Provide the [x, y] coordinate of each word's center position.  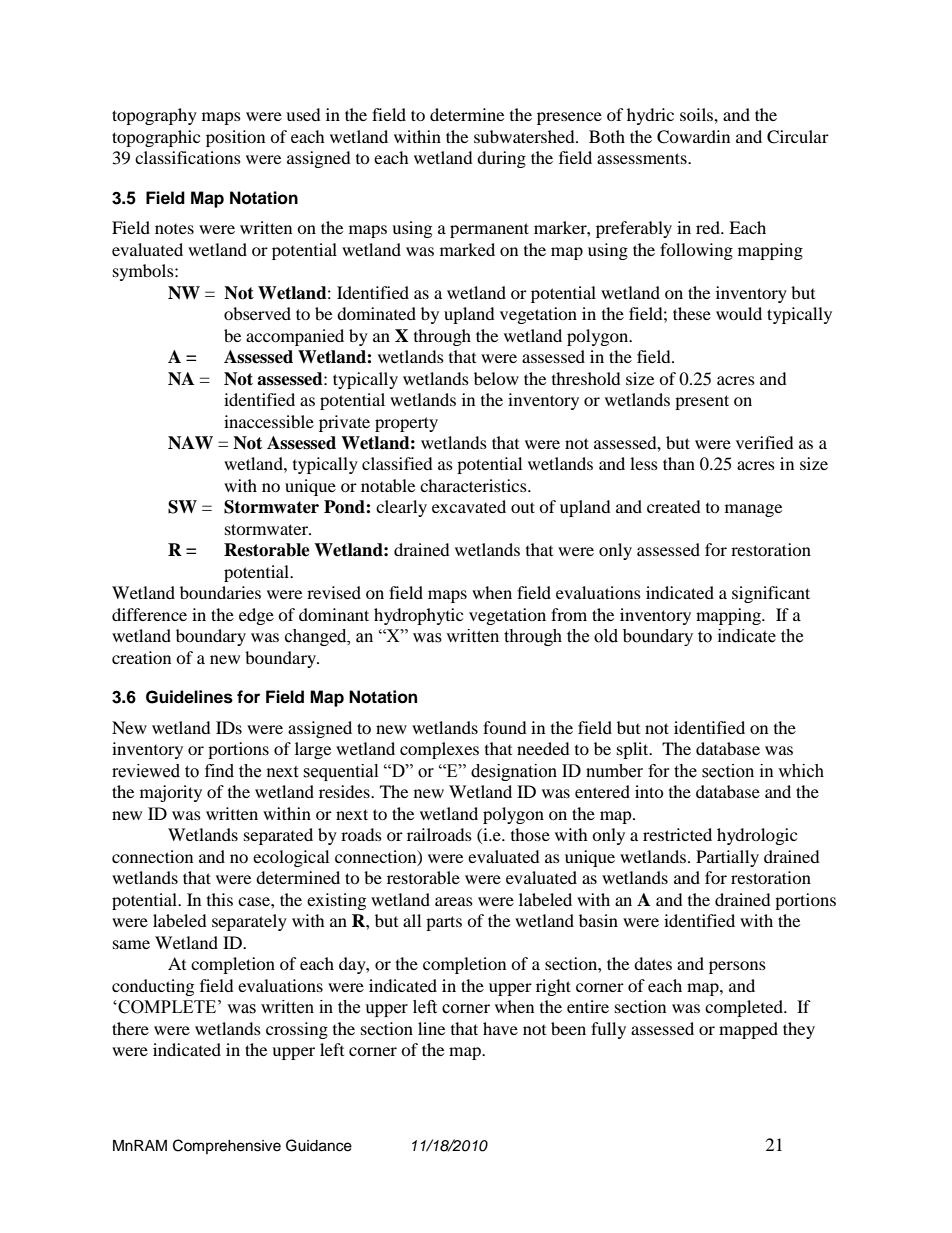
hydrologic [757, 836]
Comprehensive [227, 1146]
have [500, 1028]
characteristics [474, 485]
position [235, 138]
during [501, 159]
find [219, 771]
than [679, 463]
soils [697, 114]
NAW [190, 443]
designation [514, 772]
